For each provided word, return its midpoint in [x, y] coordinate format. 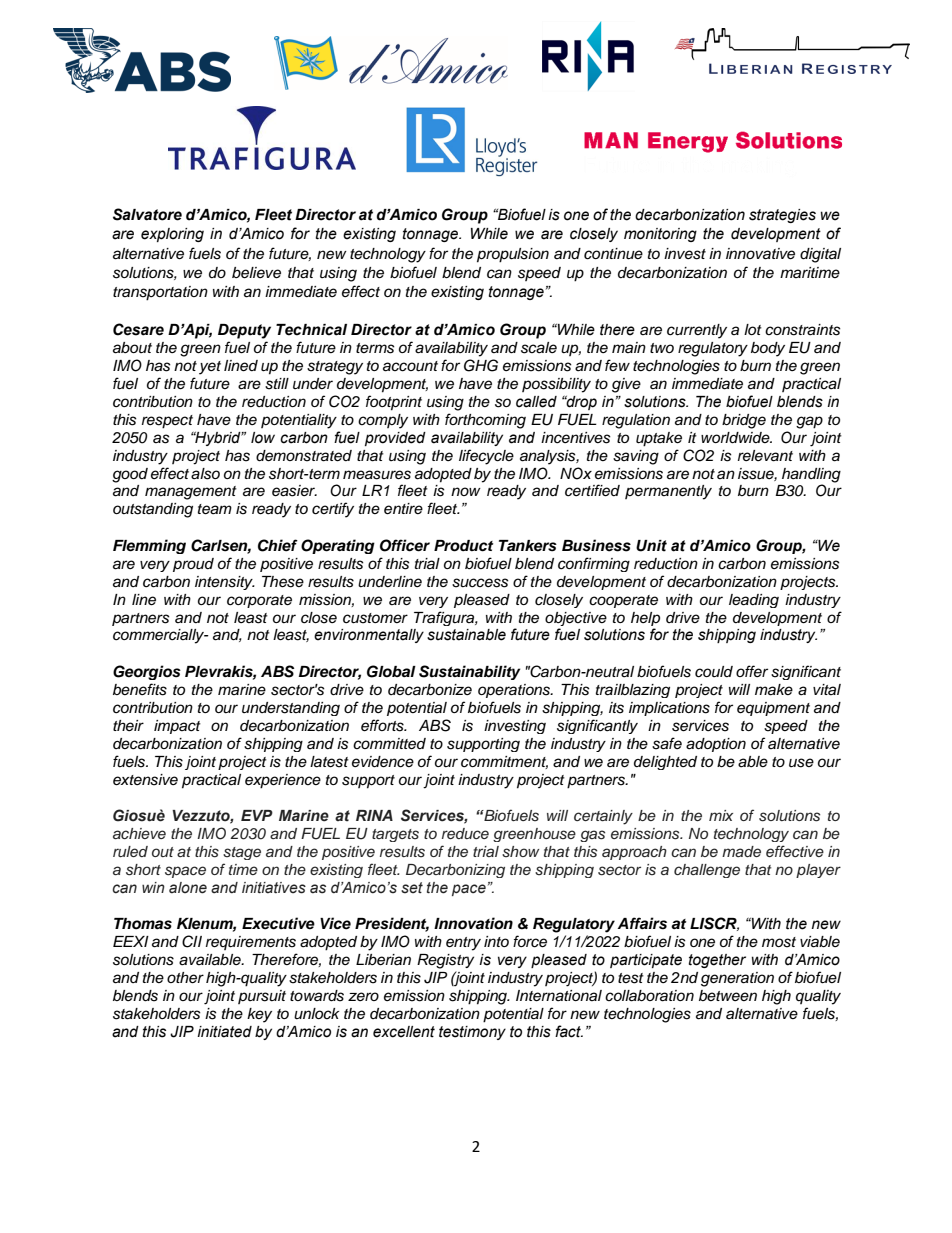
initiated [224, 1032]
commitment [504, 762]
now [466, 491]
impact [177, 727]
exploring [172, 235]
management [191, 493]
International [559, 996]
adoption [716, 745]
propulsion [513, 255]
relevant [765, 456]
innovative [760, 254]
